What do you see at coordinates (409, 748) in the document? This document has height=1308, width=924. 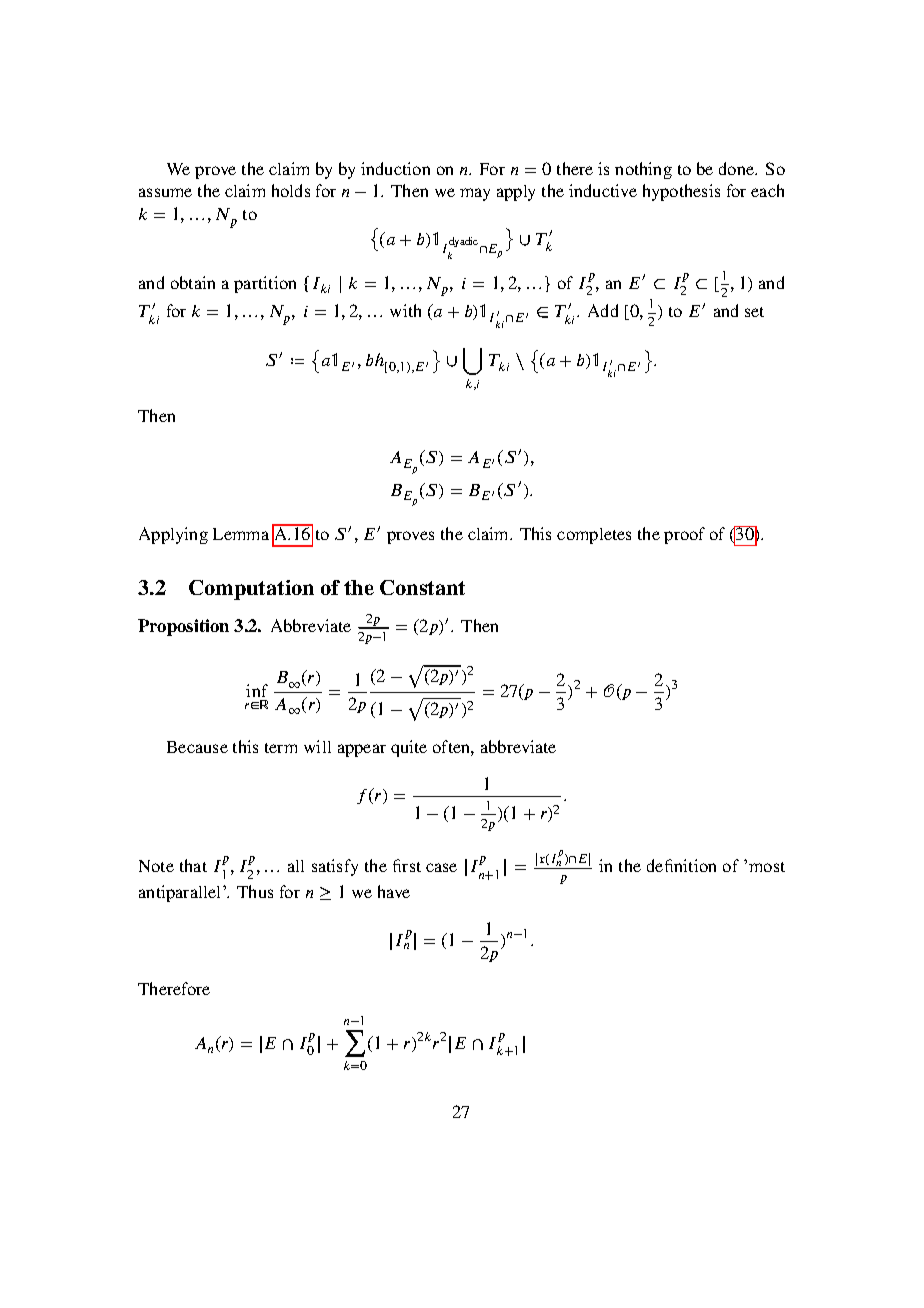 I see `quite` at bounding box center [409, 748].
